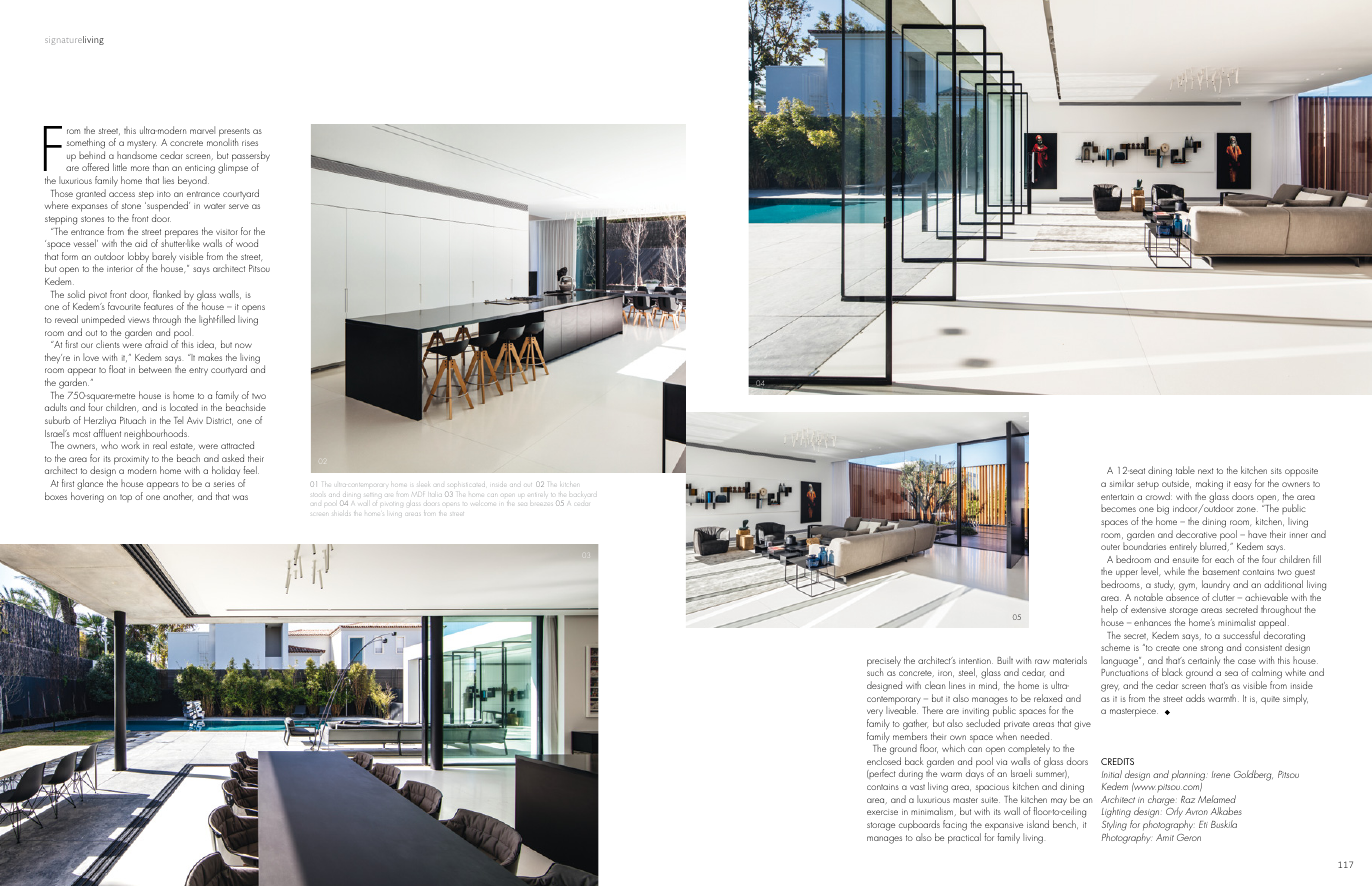  What do you see at coordinates (234, 133) in the page?
I see `presents` at bounding box center [234, 133].
